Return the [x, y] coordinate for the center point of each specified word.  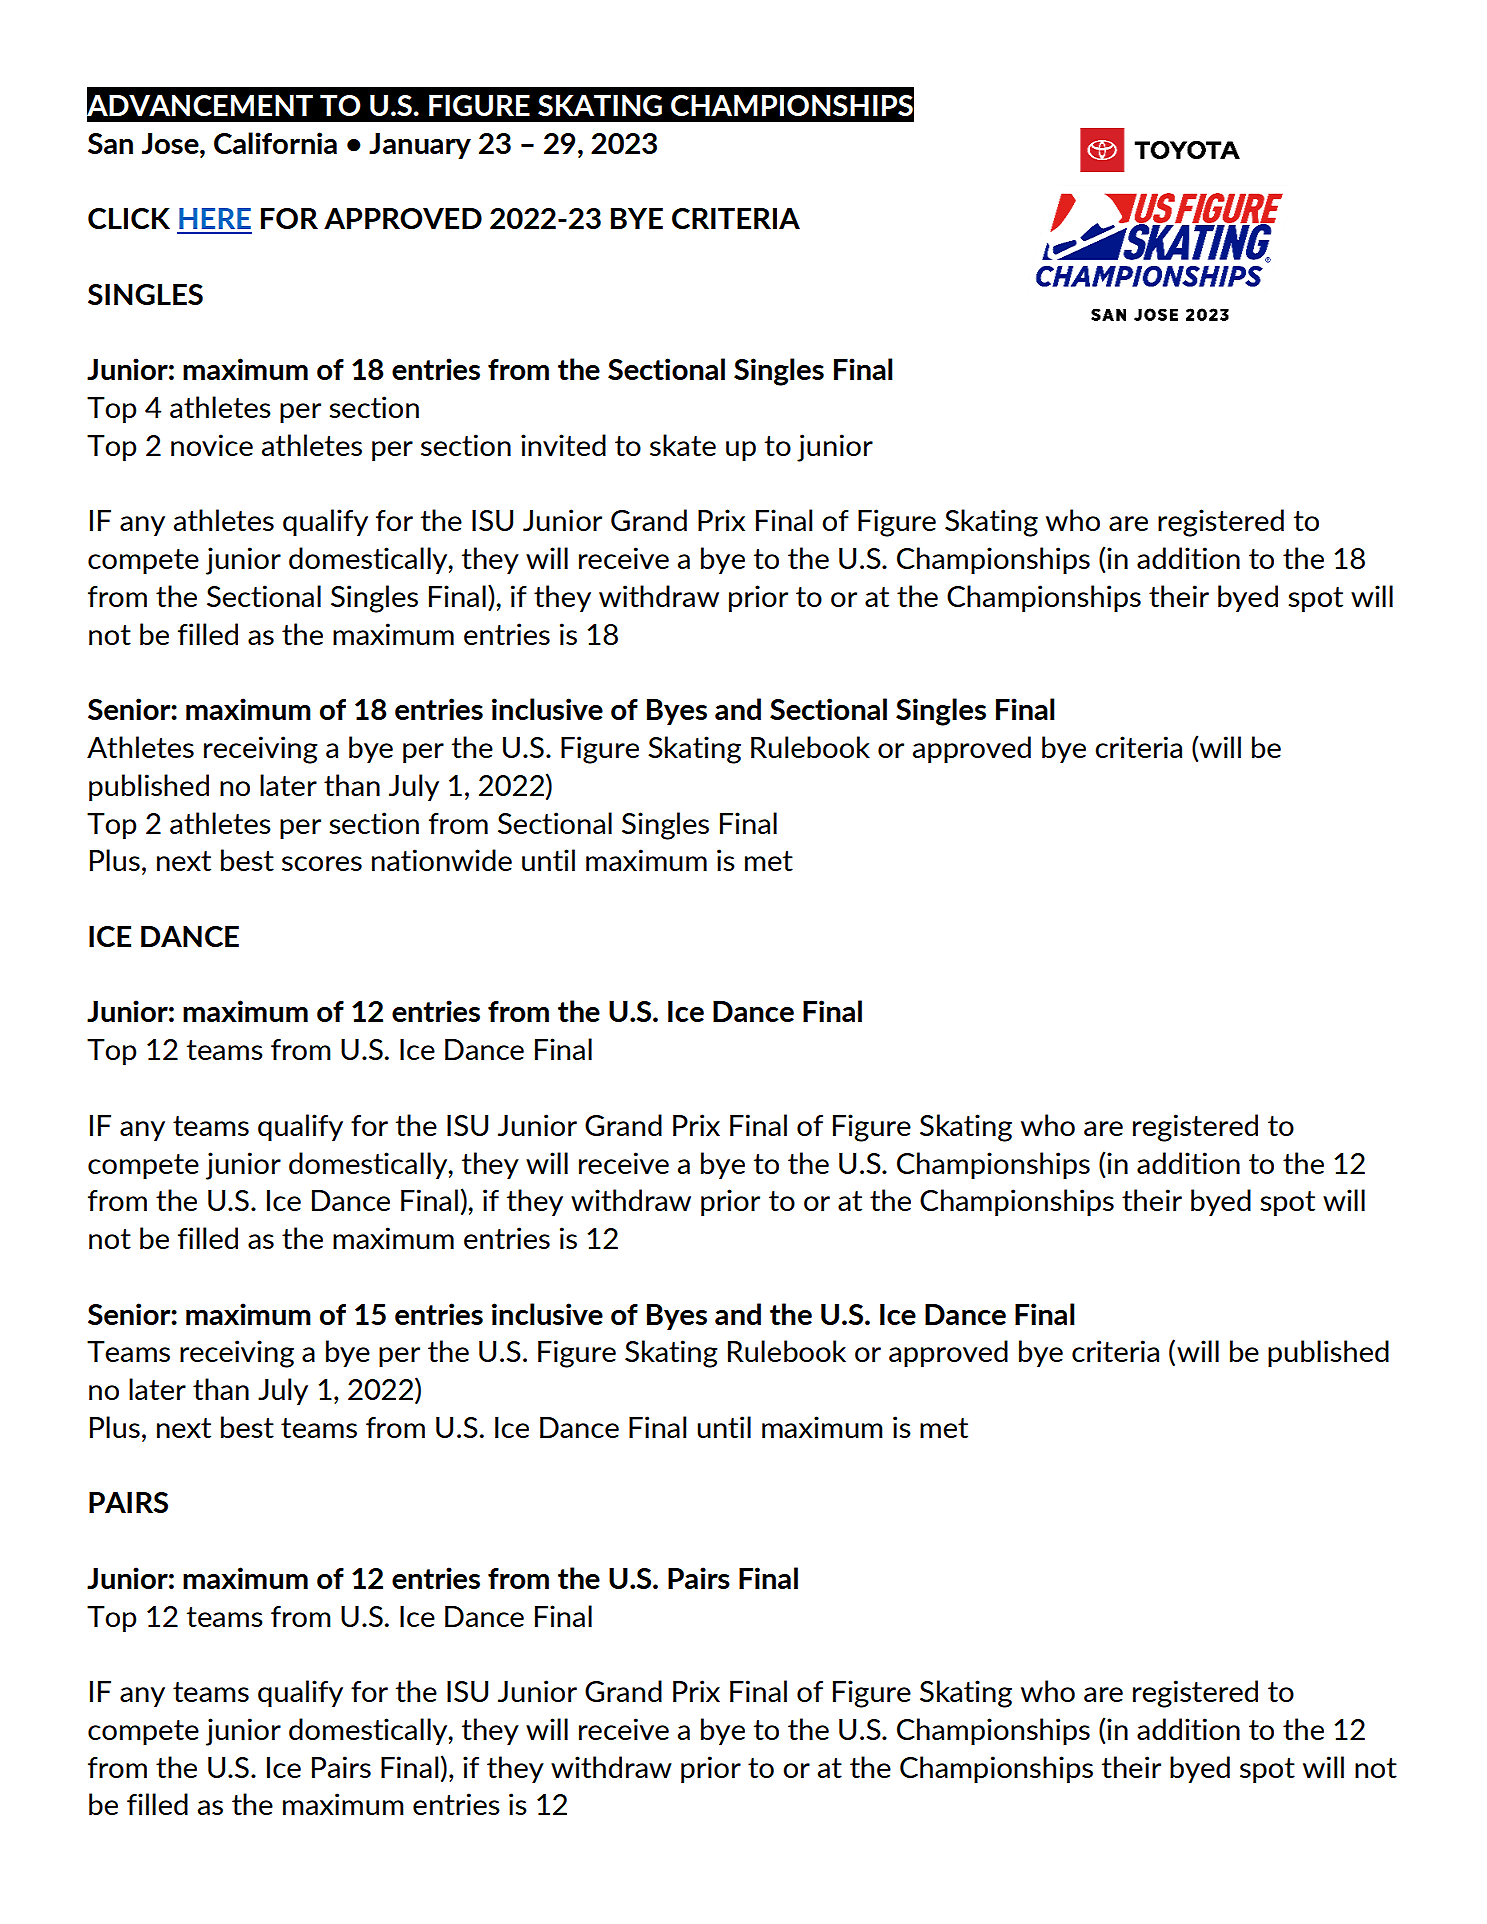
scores [322, 863]
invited [563, 445]
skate [683, 445]
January [420, 146]
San [110, 143]
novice [212, 445]
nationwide [442, 860]
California [275, 143]
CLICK [129, 218]
